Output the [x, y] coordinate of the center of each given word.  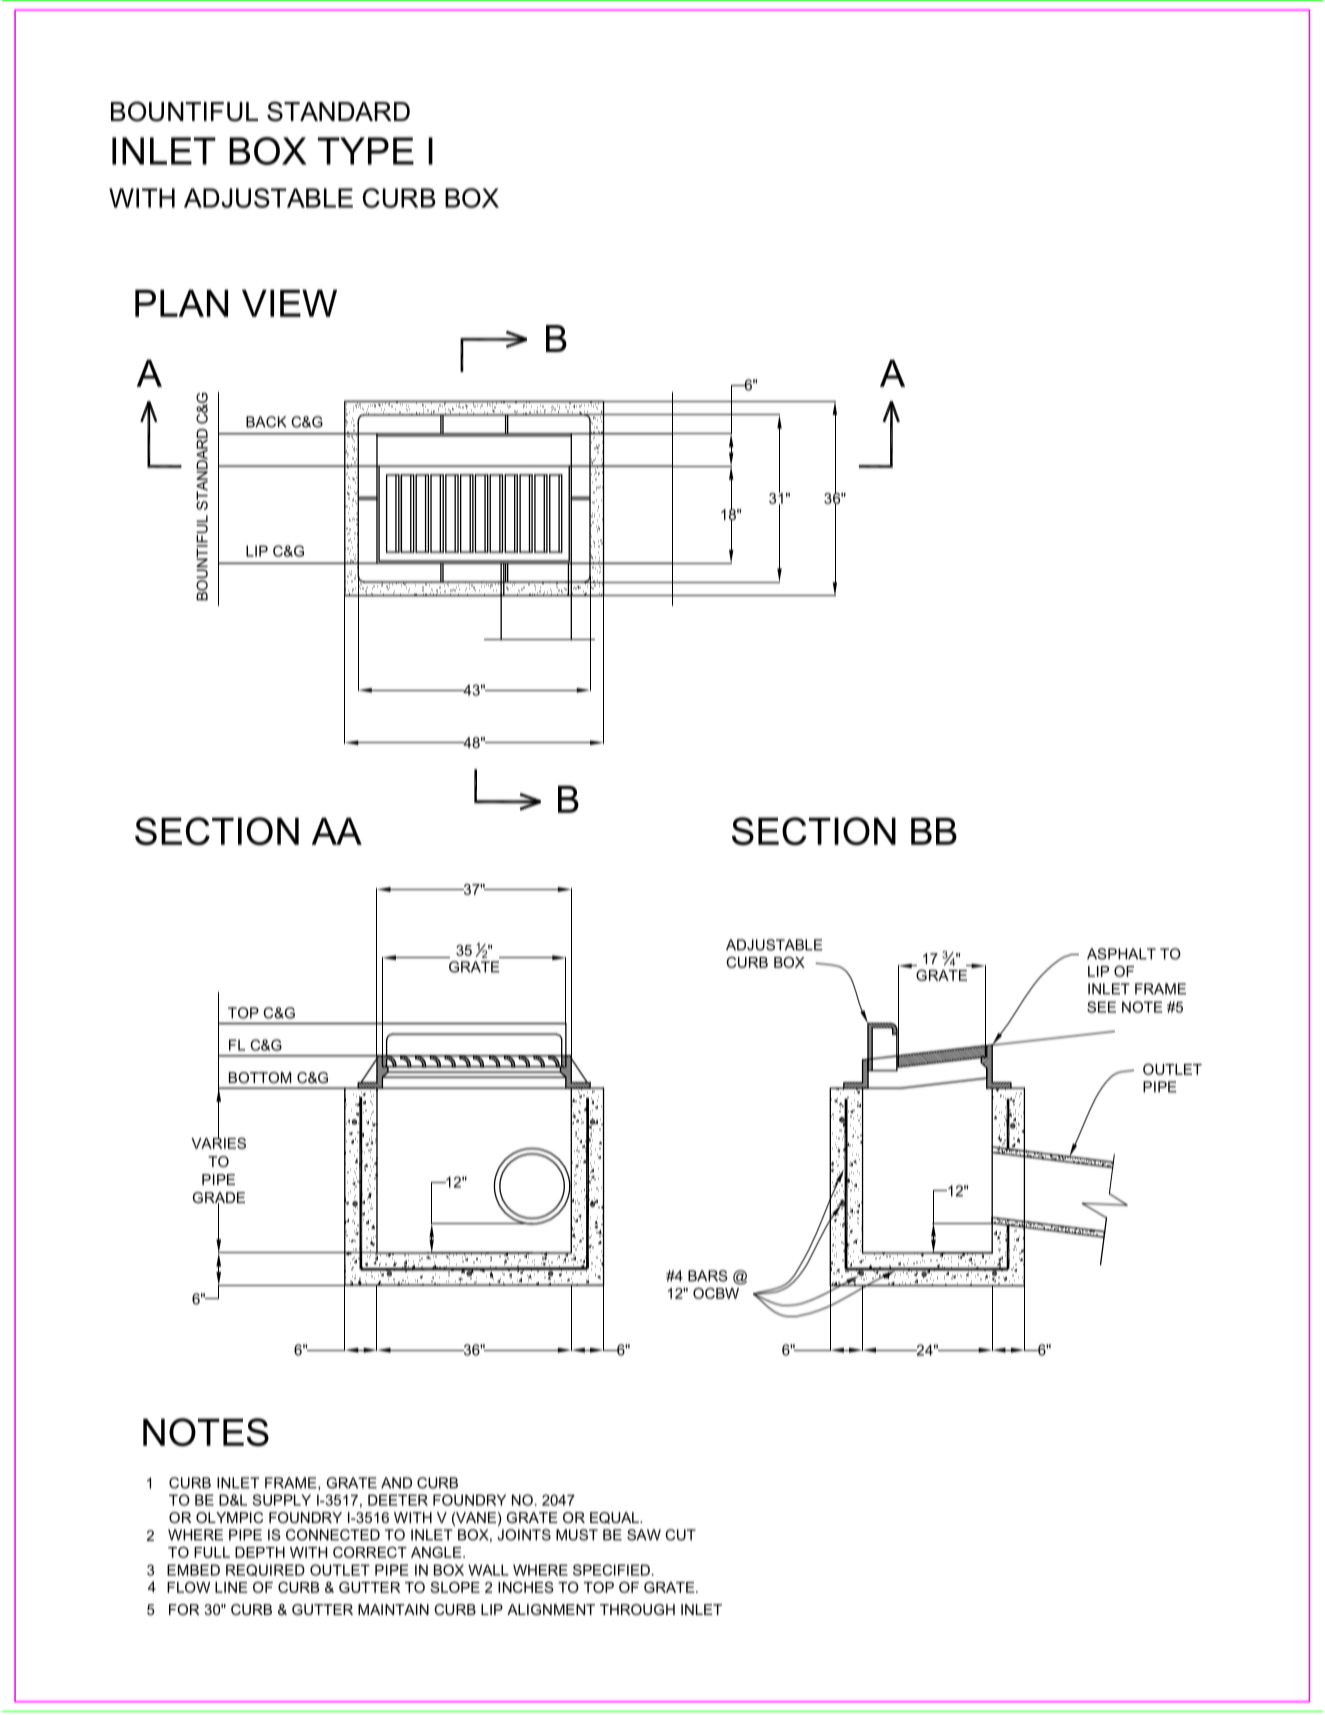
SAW [644, 1535]
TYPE [366, 151]
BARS [708, 1276]
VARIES [218, 1142]
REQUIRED [265, 1570]
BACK [266, 422]
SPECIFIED [611, 1570]
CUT [680, 1535]
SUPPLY [281, 1500]
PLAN [181, 303]
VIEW [289, 303]
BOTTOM [260, 1077]
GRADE [219, 1199]
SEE [1101, 1007]
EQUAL [615, 1518]
